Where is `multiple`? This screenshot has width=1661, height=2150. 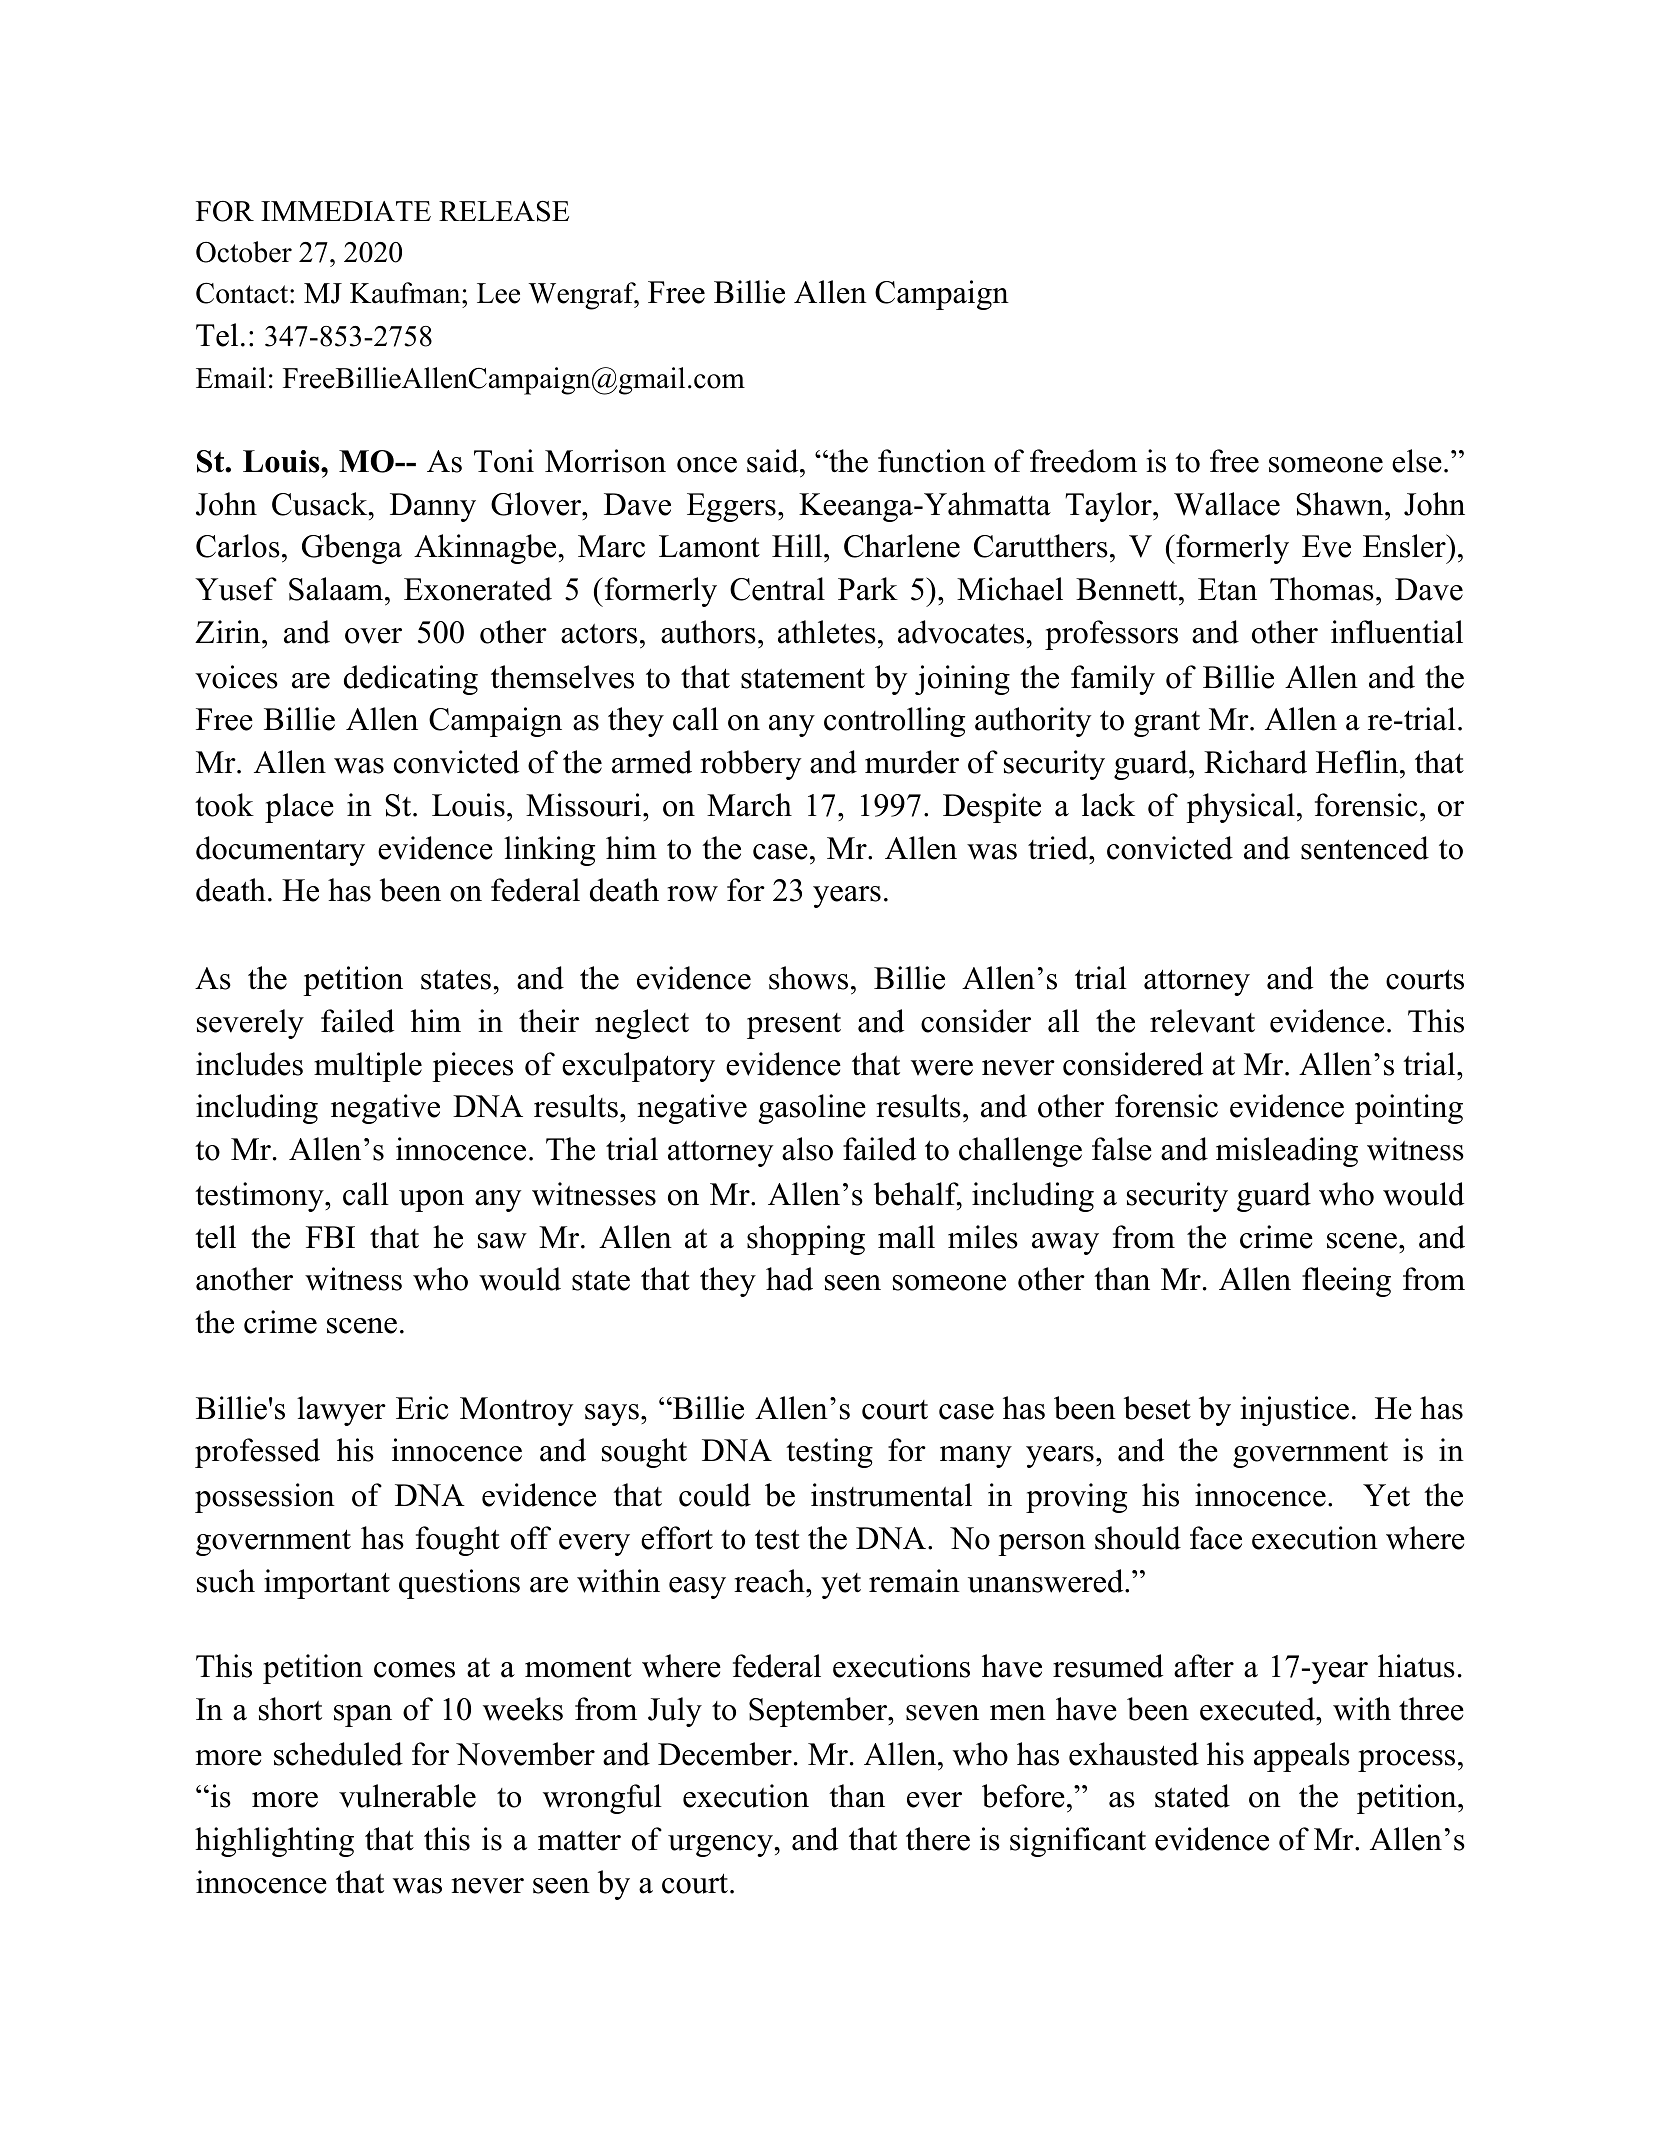 multiple is located at coordinates (368, 1067).
